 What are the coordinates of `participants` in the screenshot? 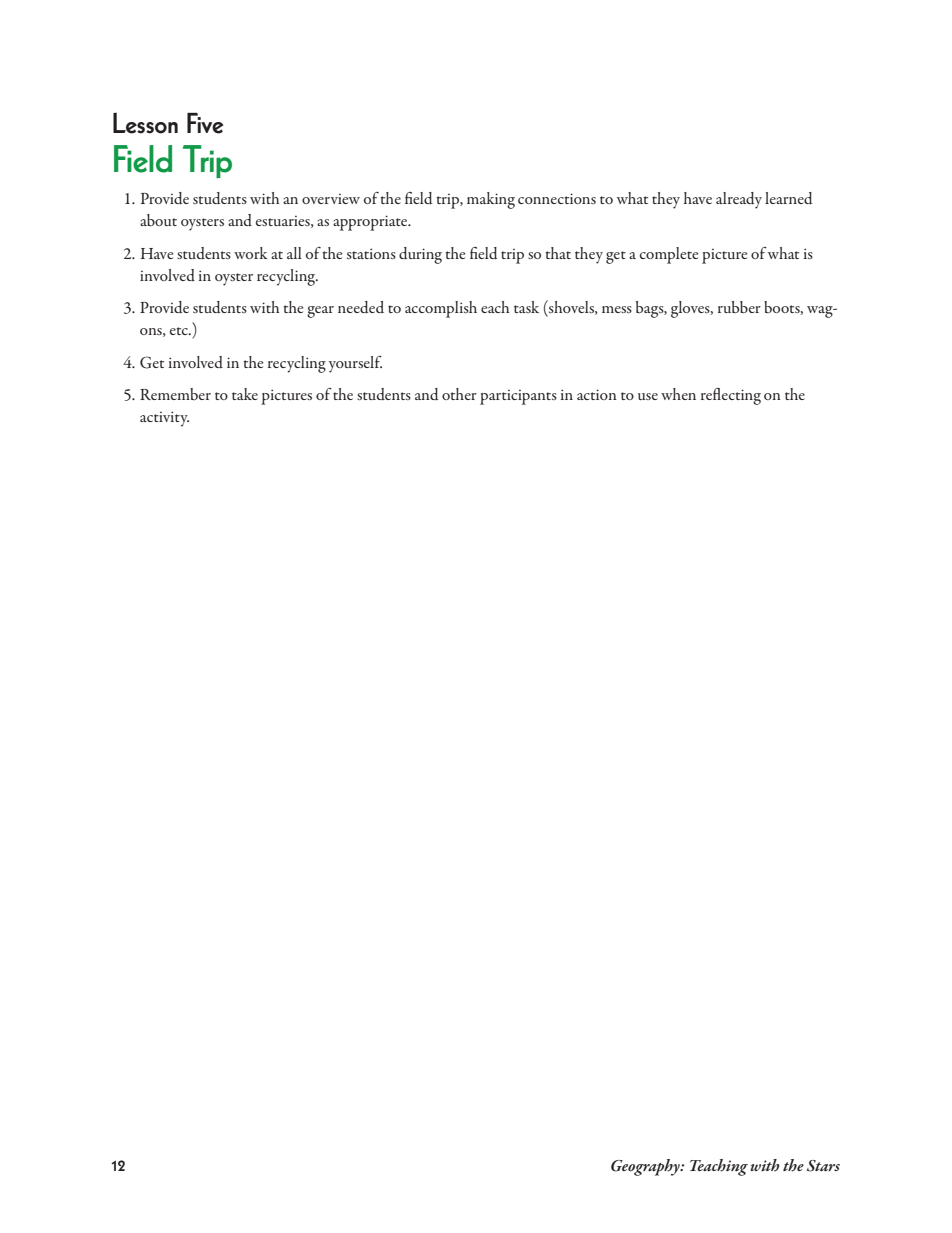 It's located at (518, 397).
